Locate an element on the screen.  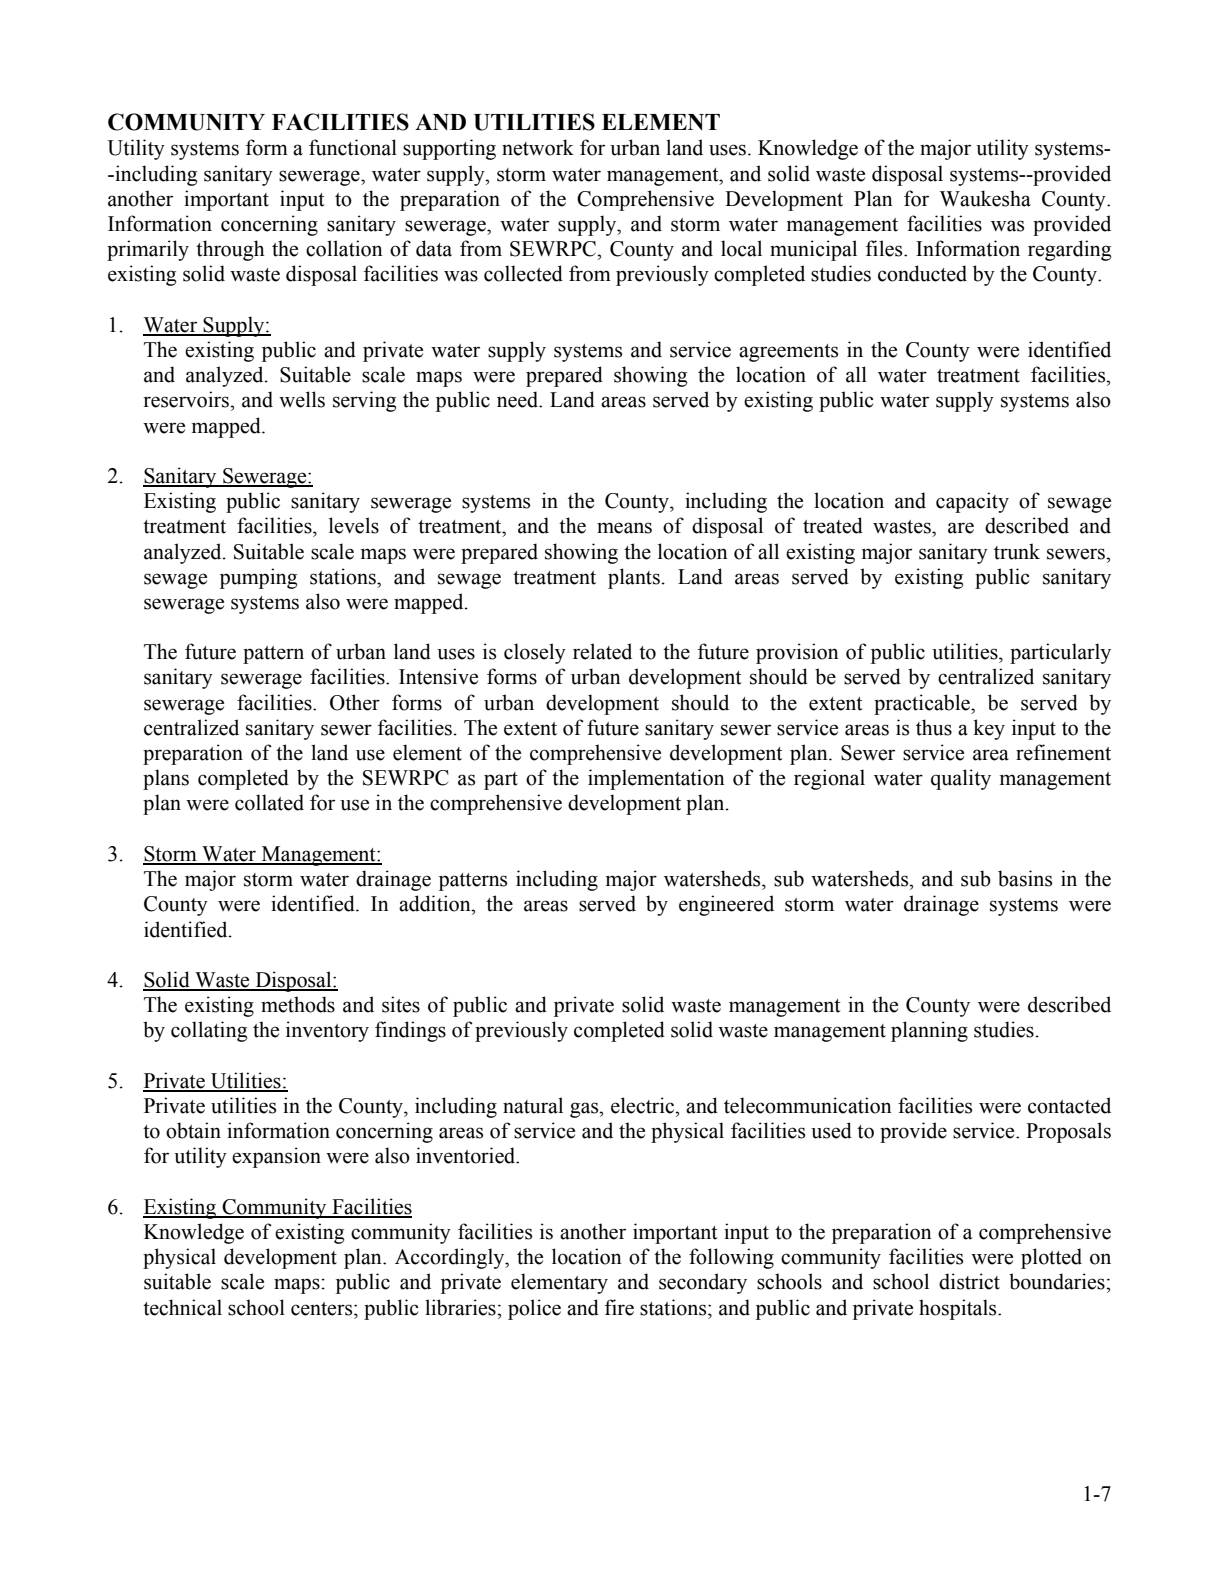
Waukesha is located at coordinates (985, 198).
